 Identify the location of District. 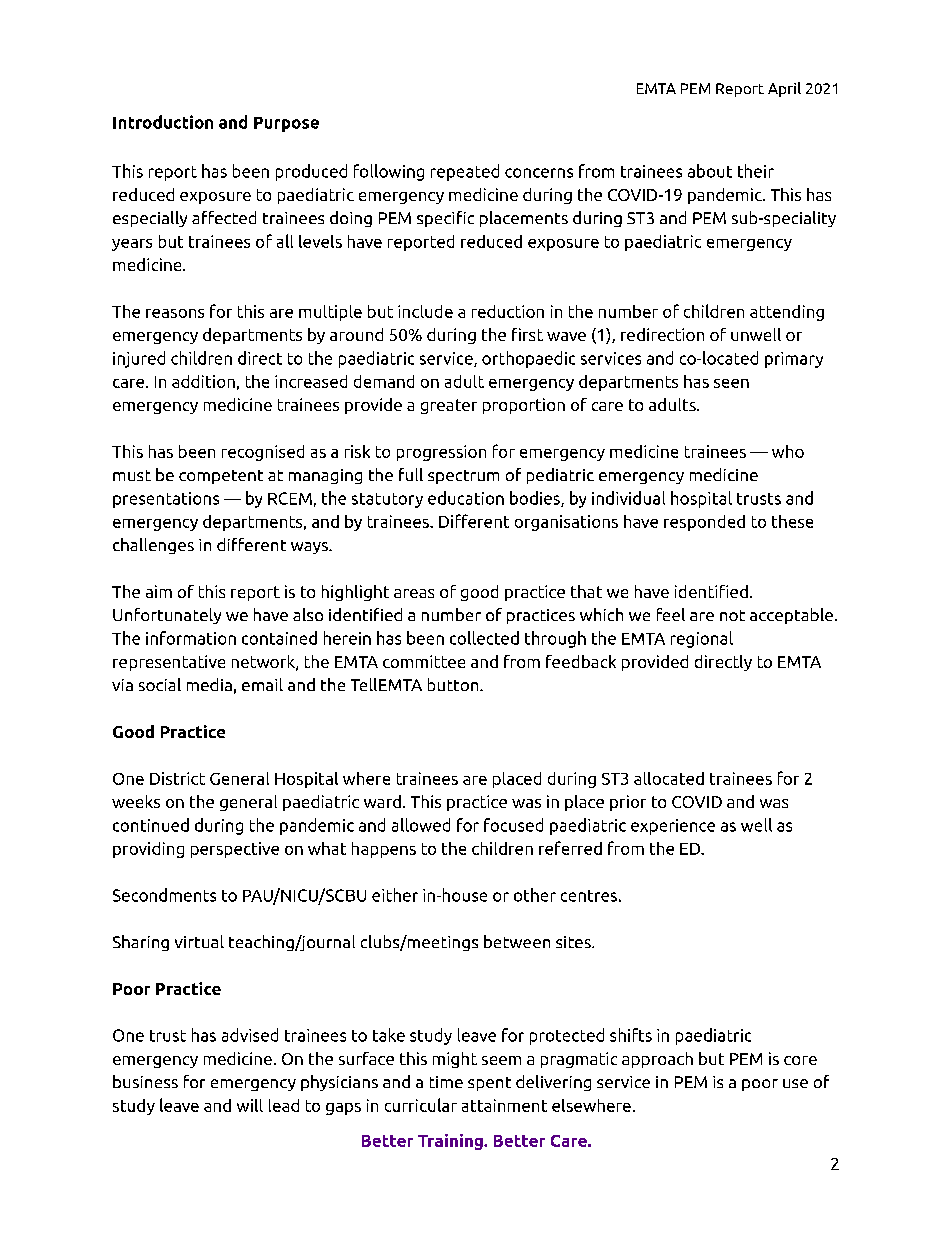
(177, 778).
